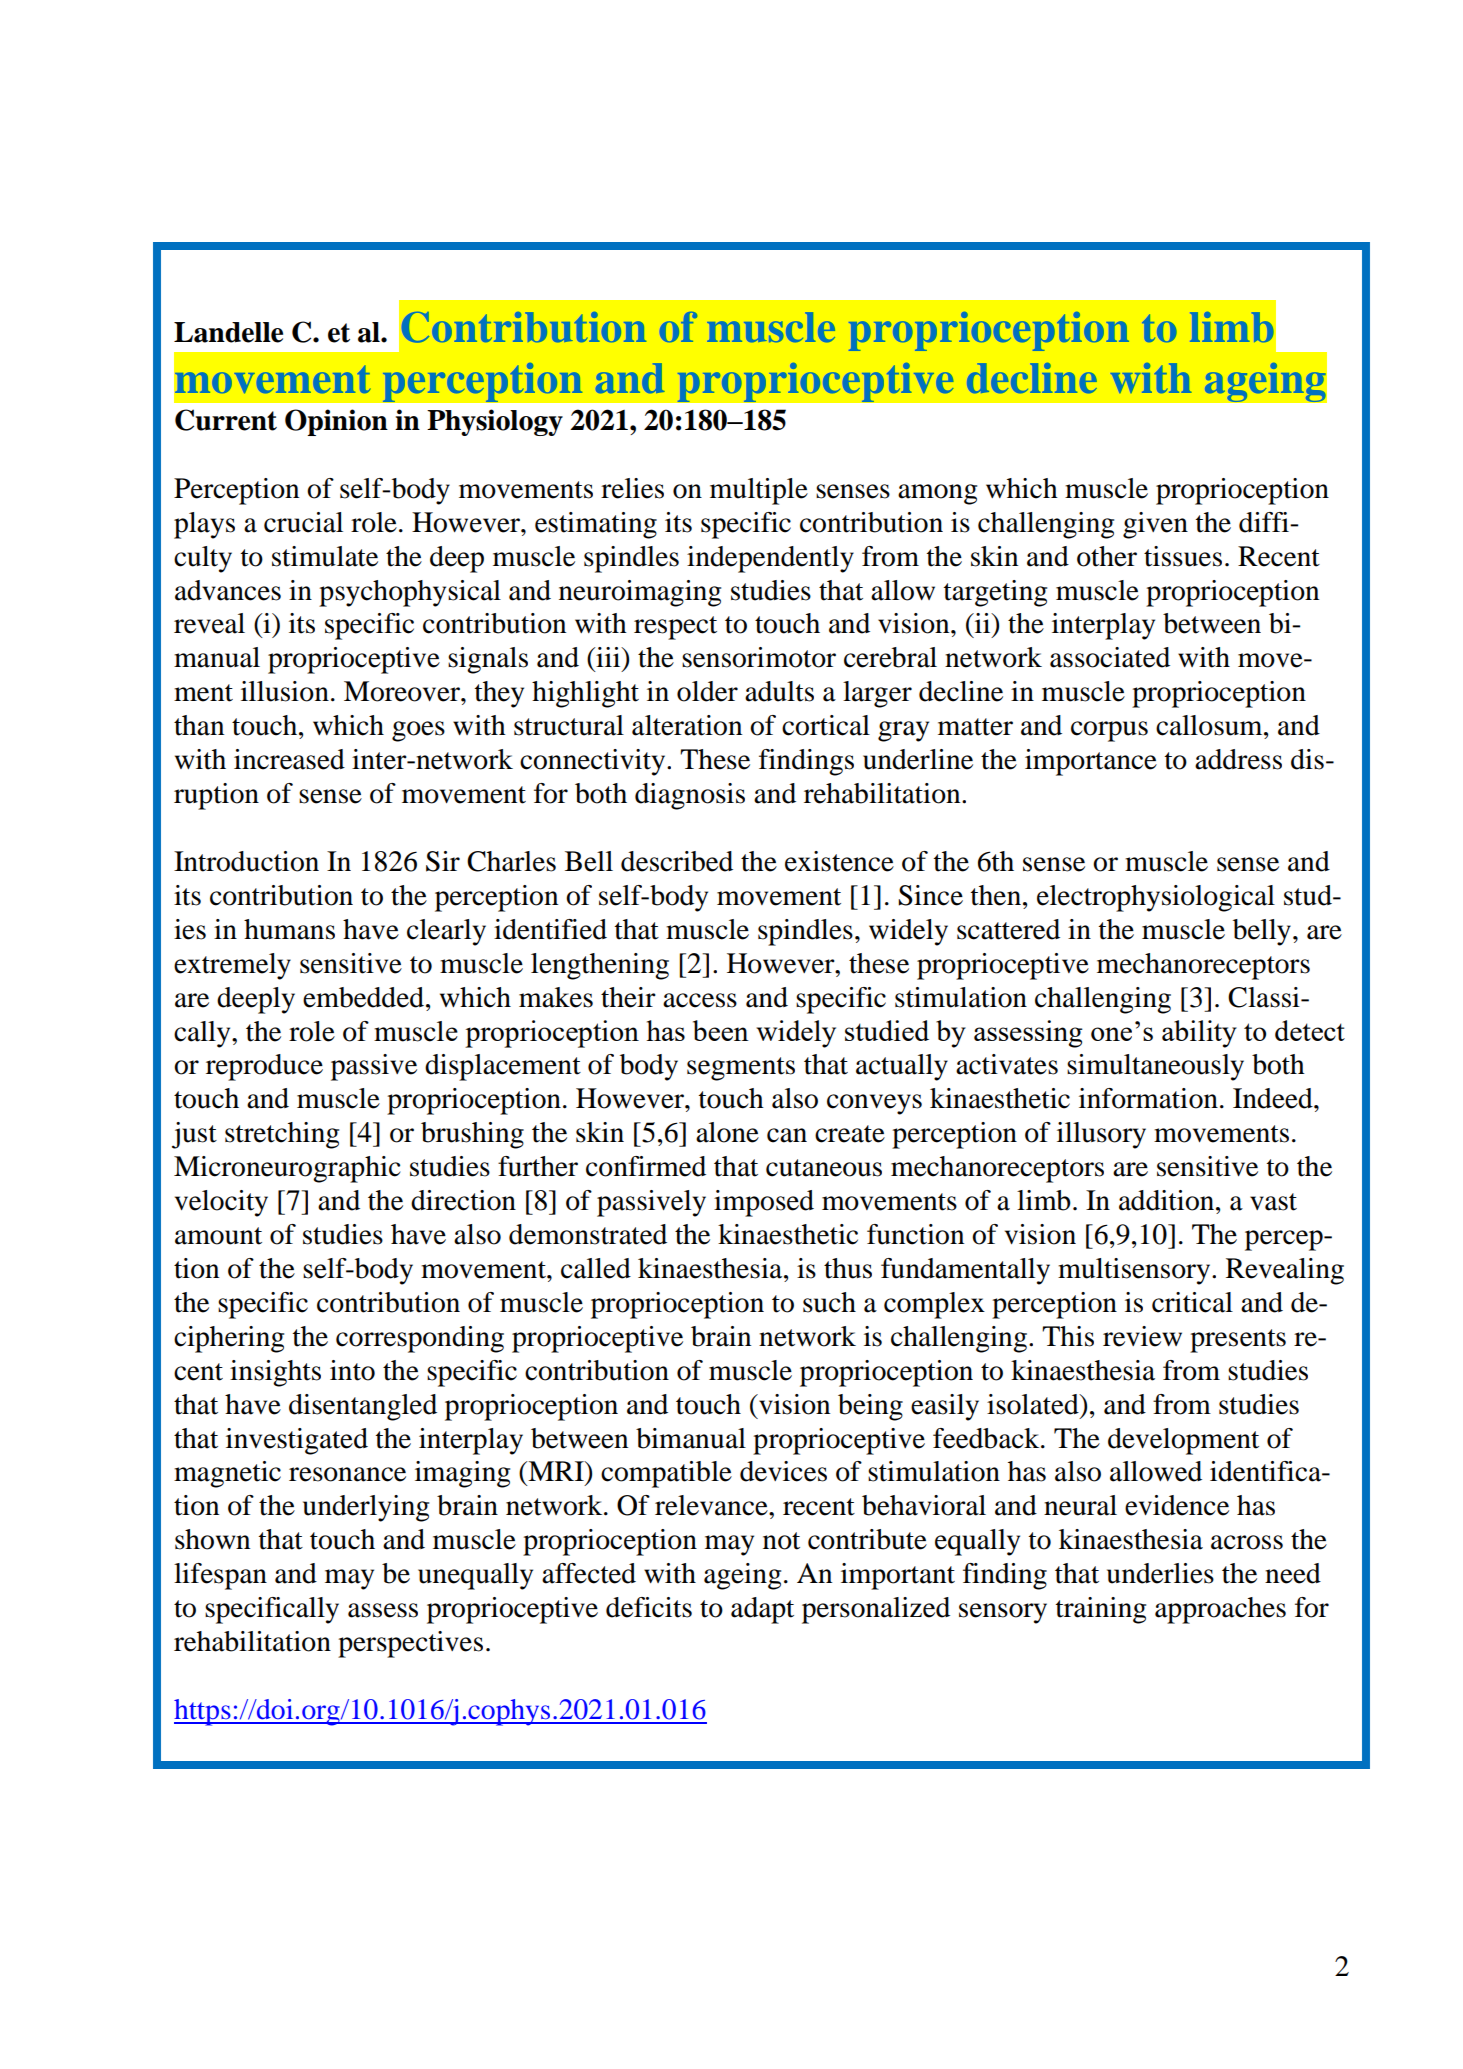 Image resolution: width=1463 pixels, height=2069 pixels. Describe the element at coordinates (336, 422) in the image. I see `Opinion` at that location.
